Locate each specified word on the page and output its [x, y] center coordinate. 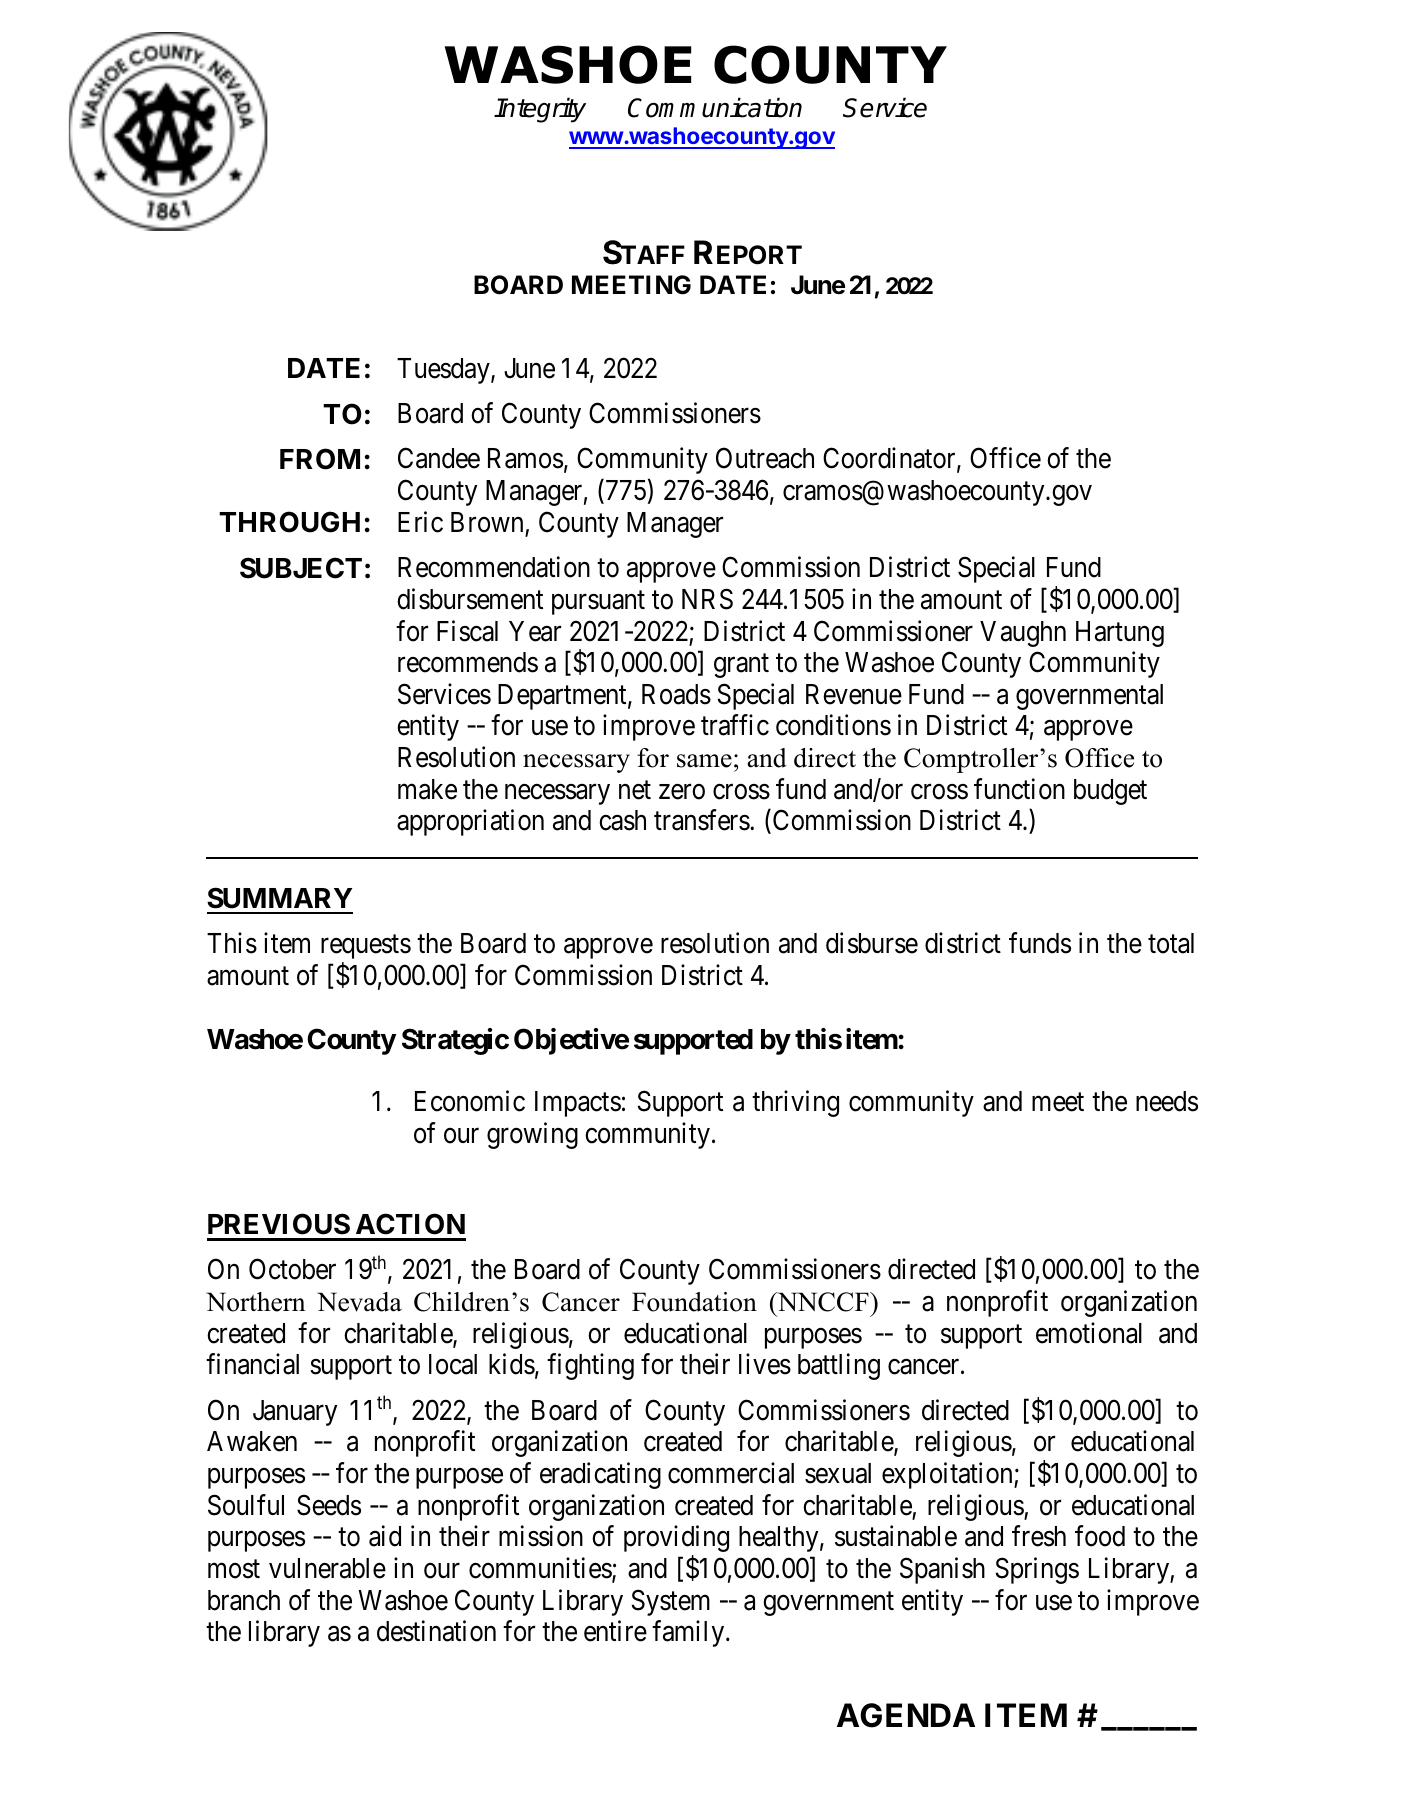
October [292, 1269]
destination [436, 1631]
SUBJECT [301, 568]
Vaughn [1023, 634]
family [689, 1634]
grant [741, 666]
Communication [715, 107]
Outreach [765, 458]
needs [1167, 1101]
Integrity [540, 110]
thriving [795, 1104]
